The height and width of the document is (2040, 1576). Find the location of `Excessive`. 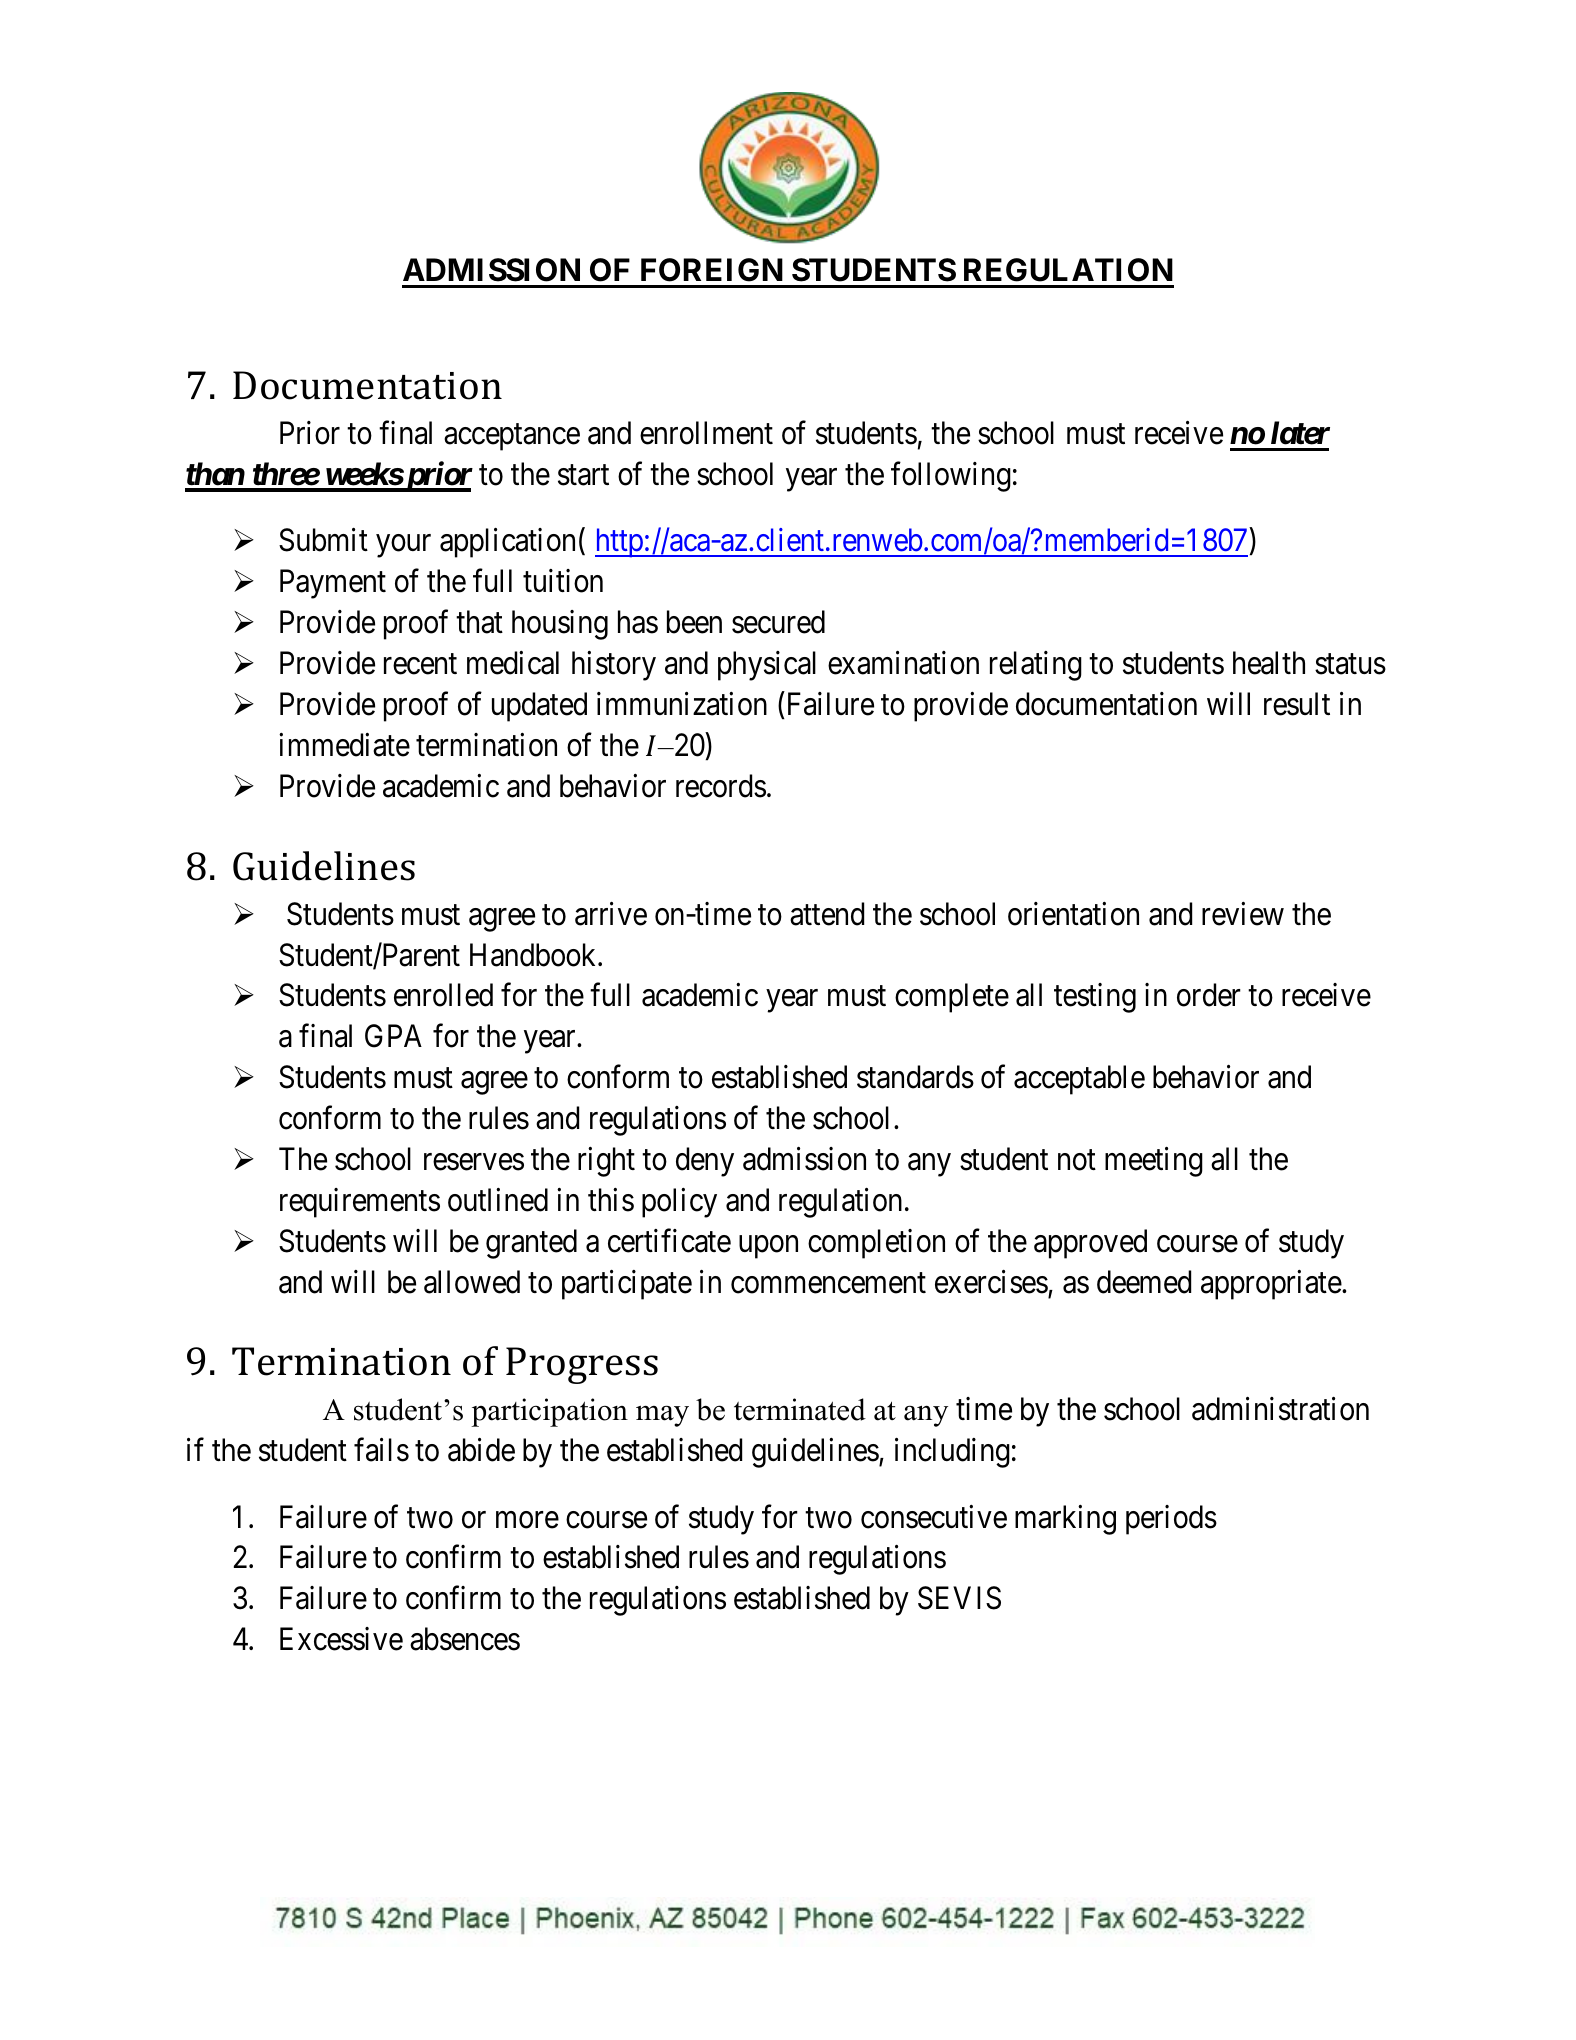

Excessive is located at coordinates (341, 1639).
